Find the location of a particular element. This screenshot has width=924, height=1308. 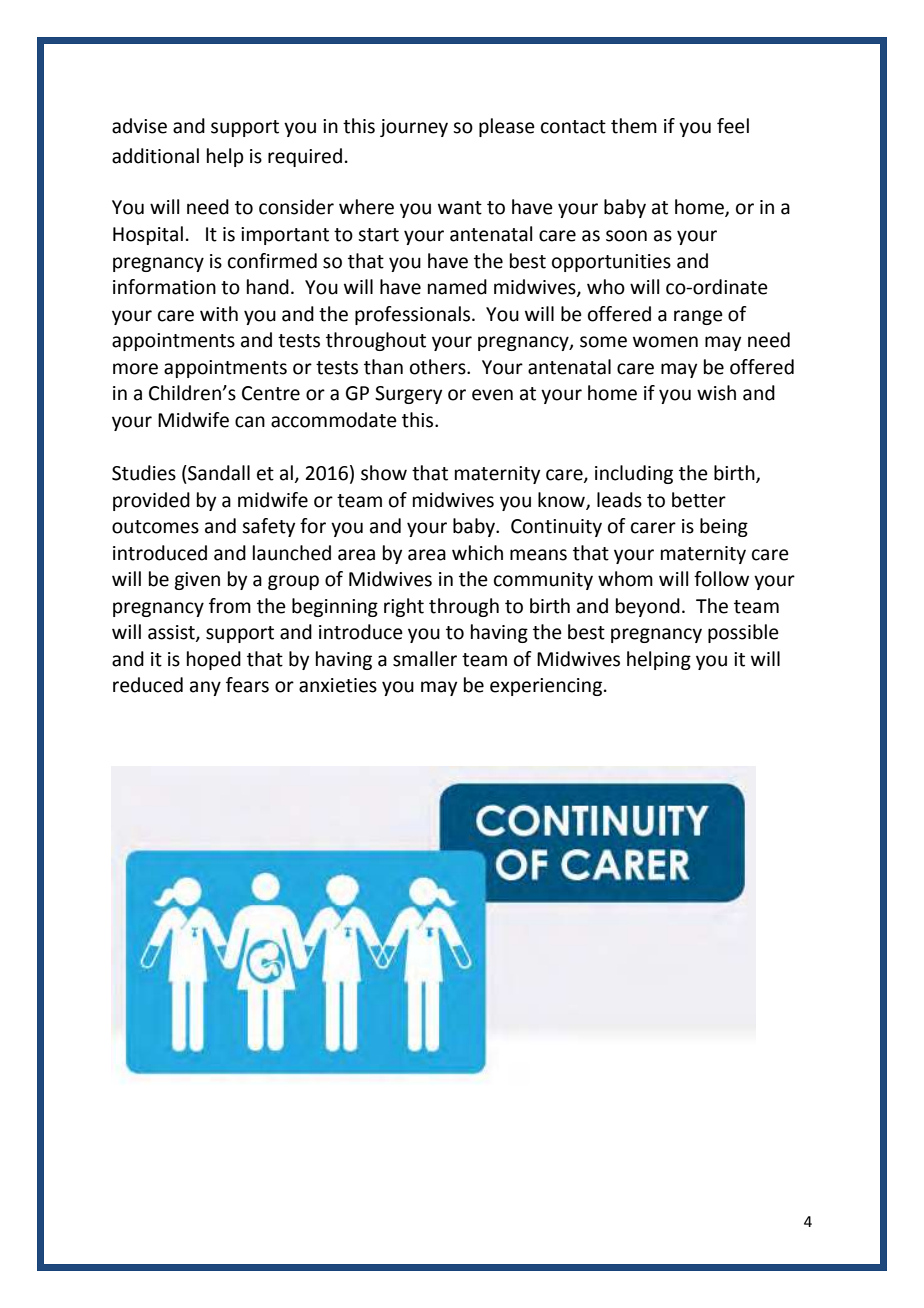

additional is located at coordinates (155, 156).
